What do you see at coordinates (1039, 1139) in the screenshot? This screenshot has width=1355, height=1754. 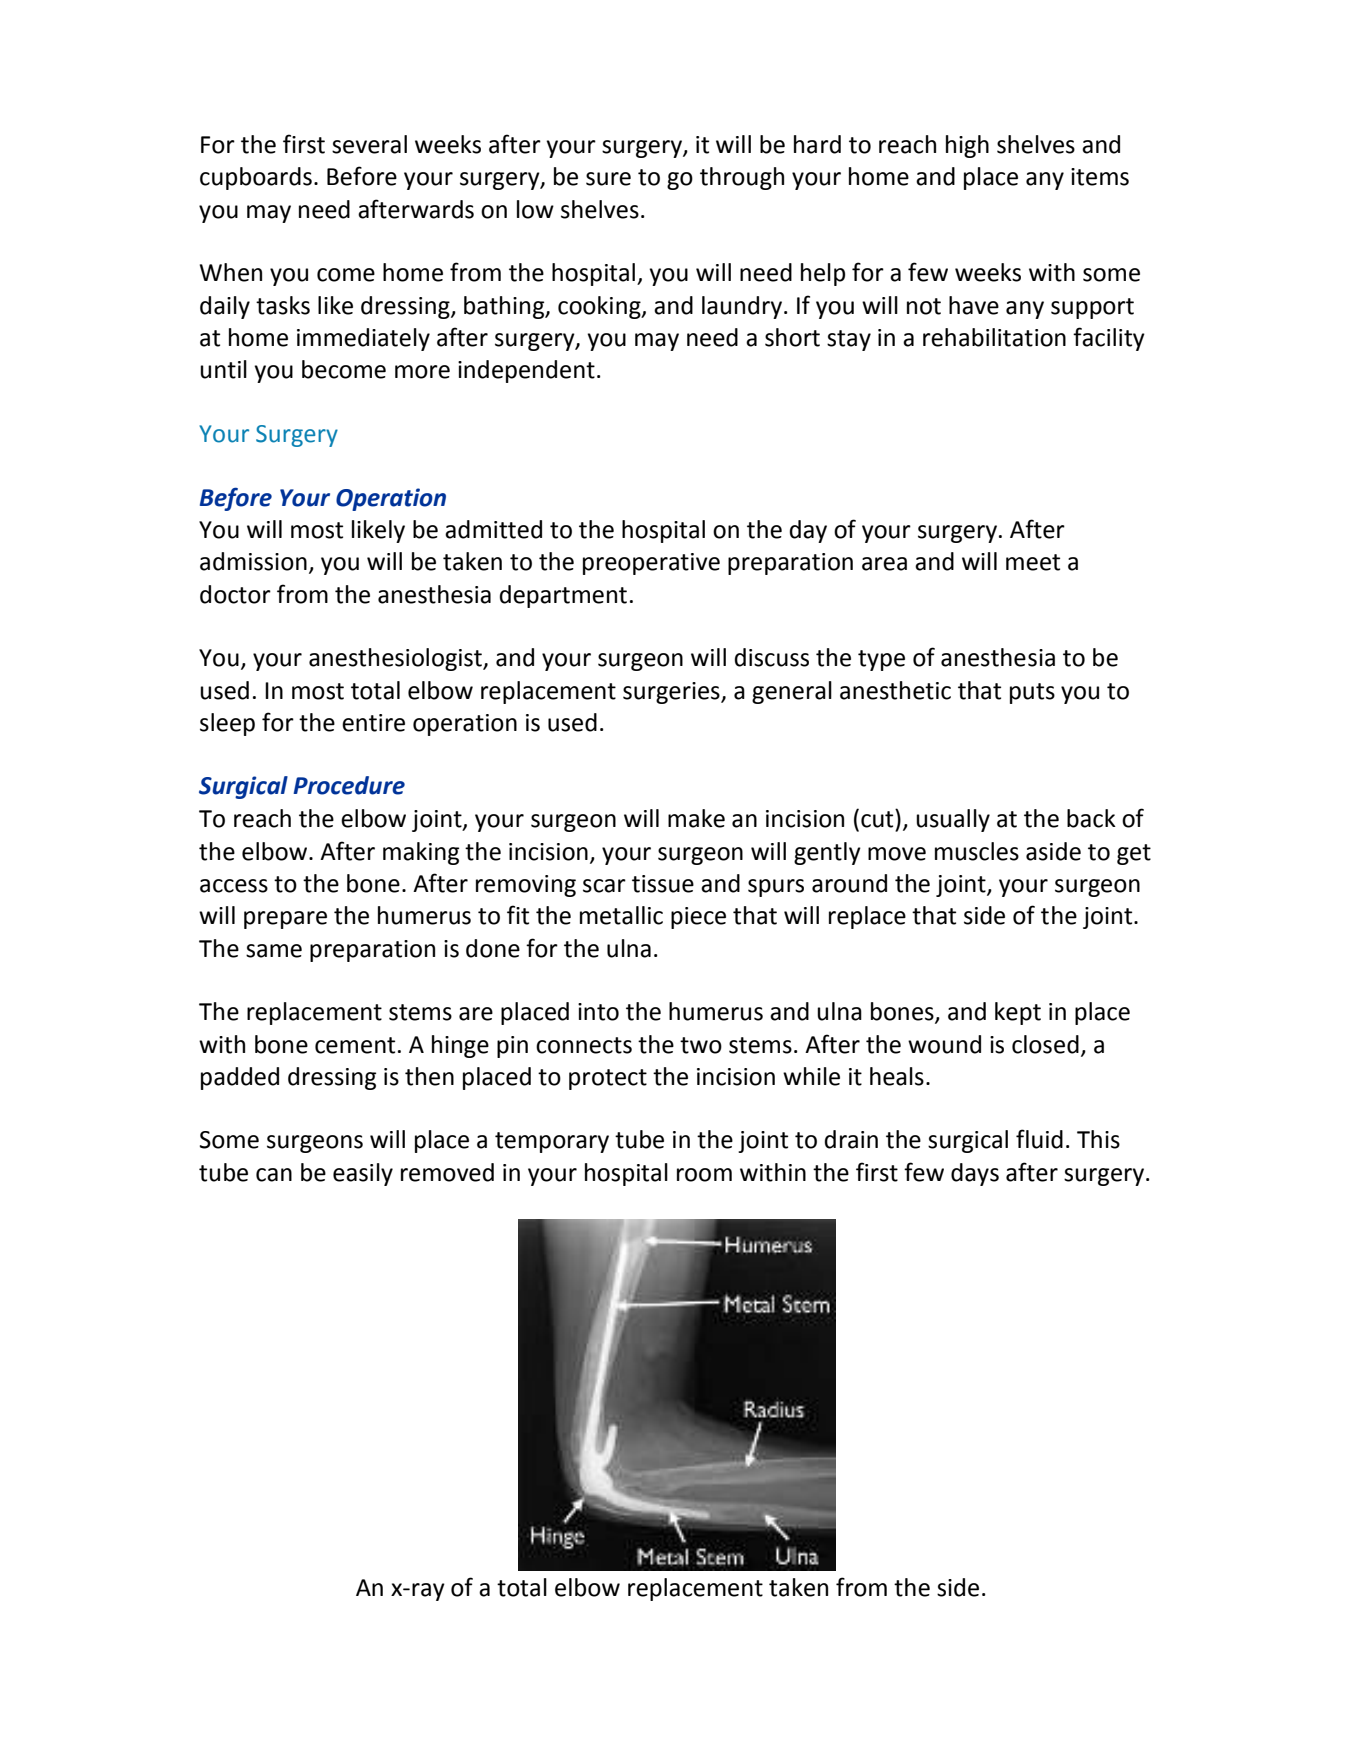 I see `fluid` at bounding box center [1039, 1139].
